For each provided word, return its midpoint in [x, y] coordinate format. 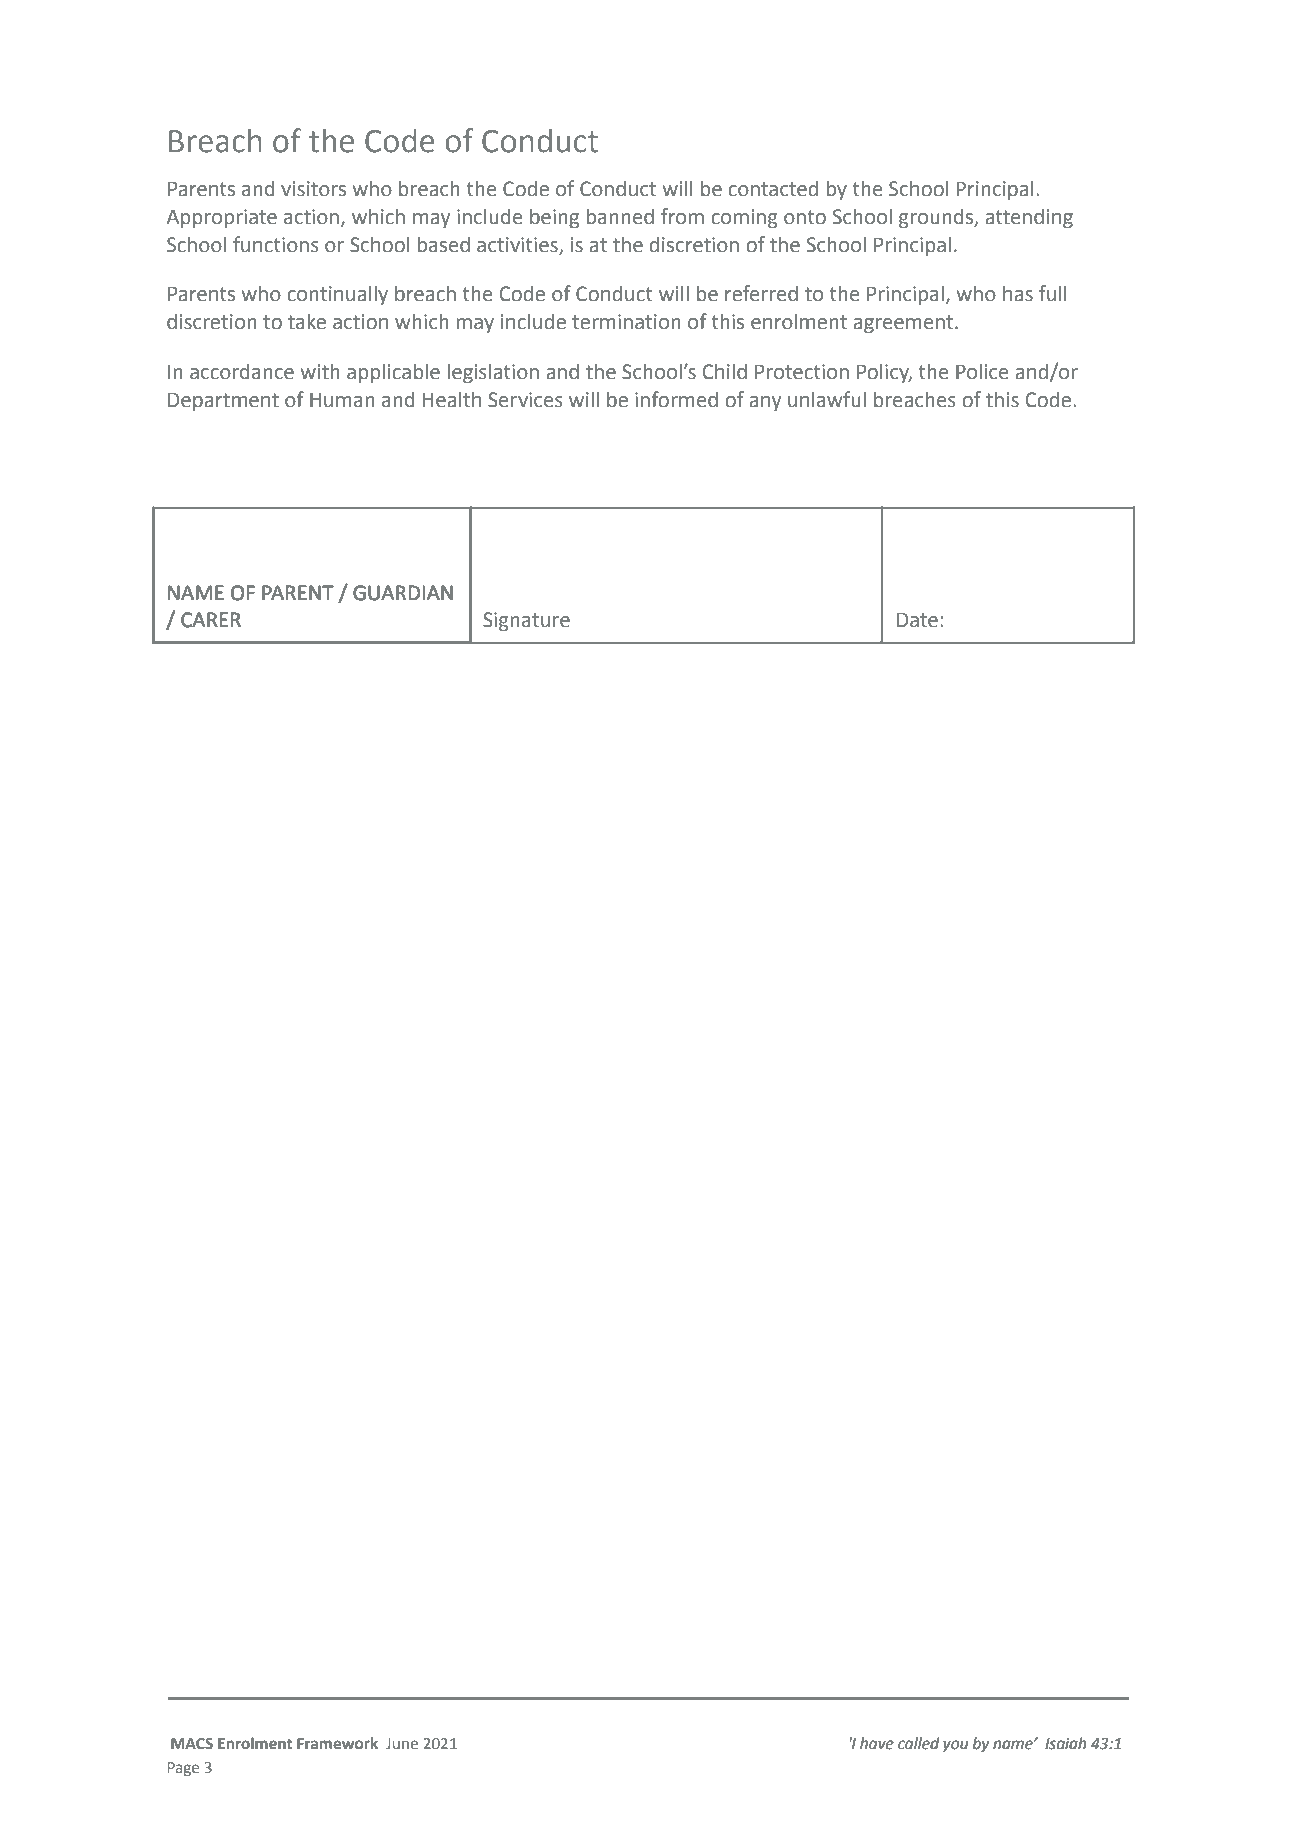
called [918, 1743]
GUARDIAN [403, 593]
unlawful [827, 399]
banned [620, 216]
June [402, 1743]
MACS [192, 1743]
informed [676, 399]
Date [917, 620]
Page [183, 1769]
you [955, 1746]
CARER [211, 619]
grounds [937, 218]
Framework [337, 1743]
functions [276, 244]
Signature [526, 622]
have [877, 1743]
